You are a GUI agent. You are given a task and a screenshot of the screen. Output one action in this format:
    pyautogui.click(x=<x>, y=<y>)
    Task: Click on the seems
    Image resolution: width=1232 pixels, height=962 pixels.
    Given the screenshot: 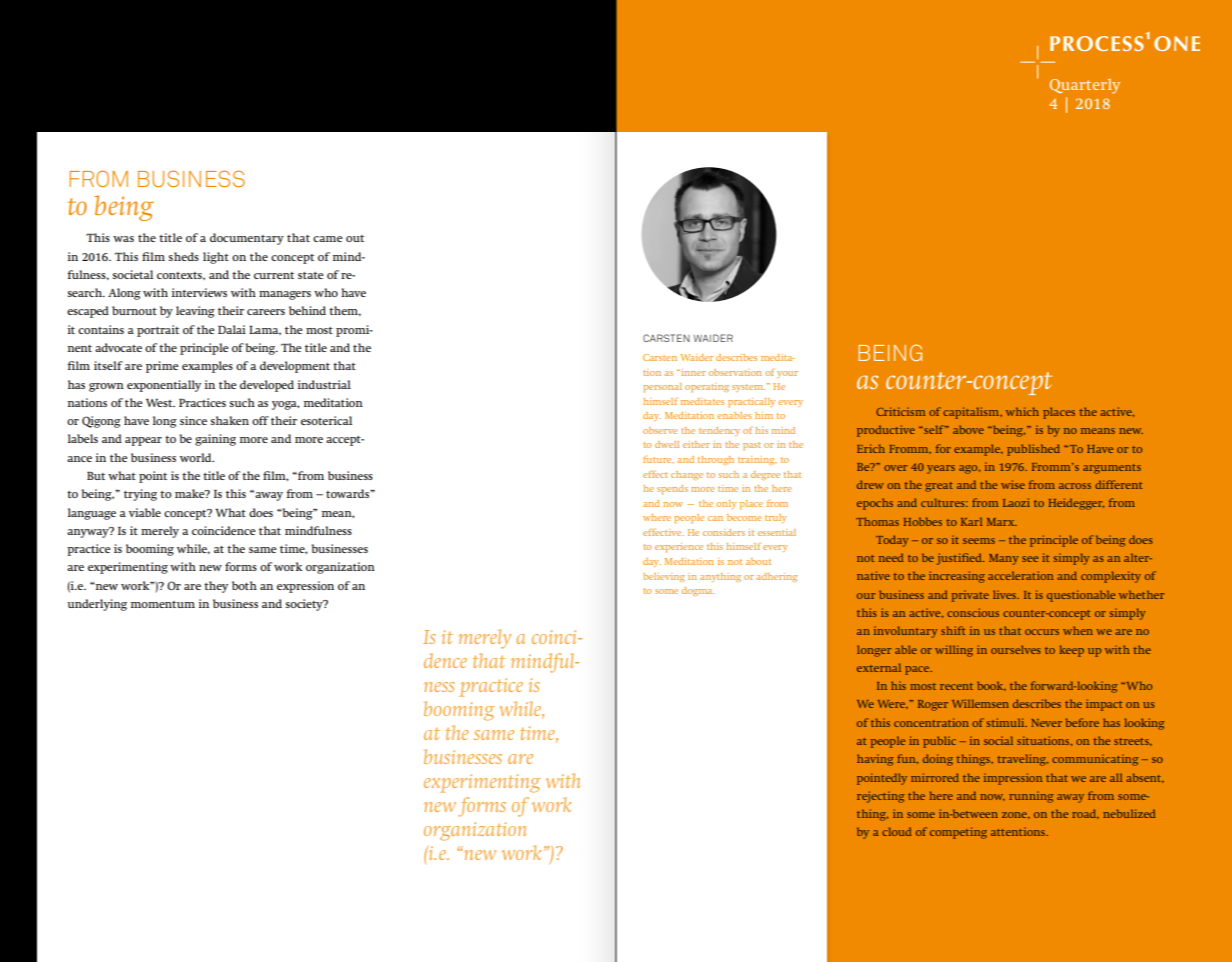 What is the action you would take?
    pyautogui.click(x=979, y=541)
